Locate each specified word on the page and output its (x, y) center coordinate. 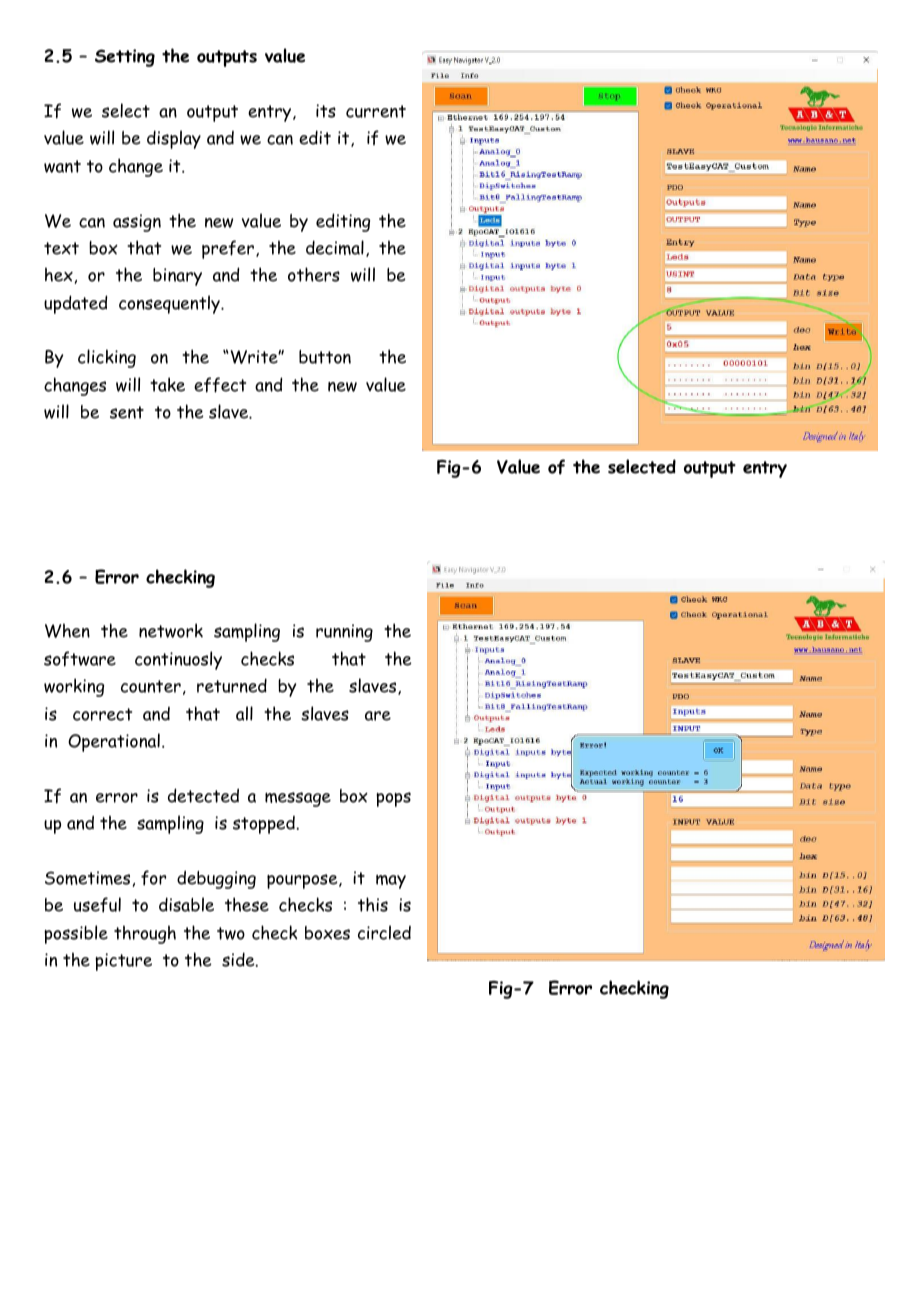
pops (393, 799)
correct (102, 714)
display (174, 139)
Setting (125, 58)
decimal (335, 247)
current (376, 111)
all (244, 713)
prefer (228, 249)
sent (127, 412)
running (344, 633)
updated (75, 304)
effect (220, 385)
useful (97, 905)
